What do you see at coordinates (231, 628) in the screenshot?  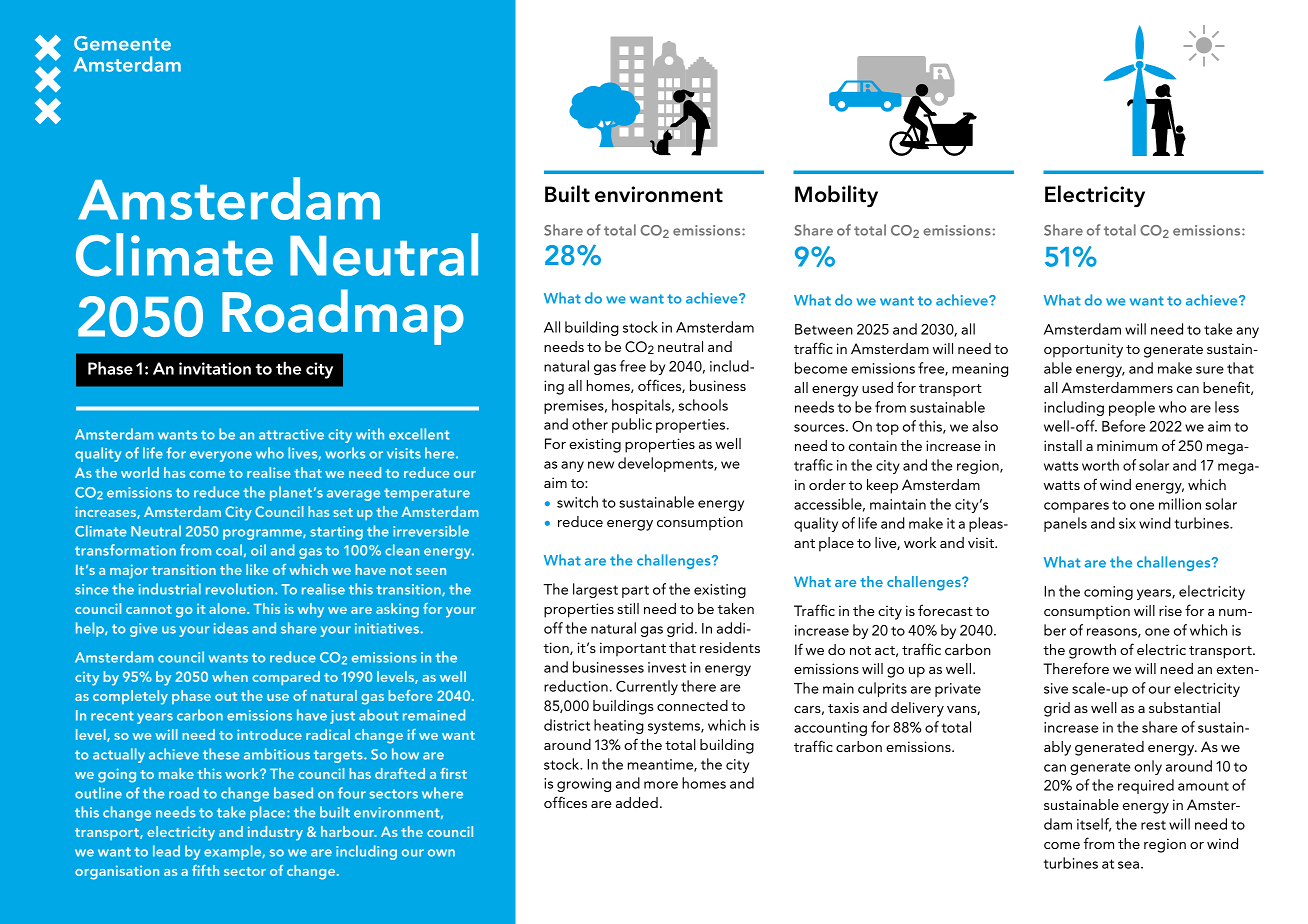 I see `ideas` at bounding box center [231, 628].
